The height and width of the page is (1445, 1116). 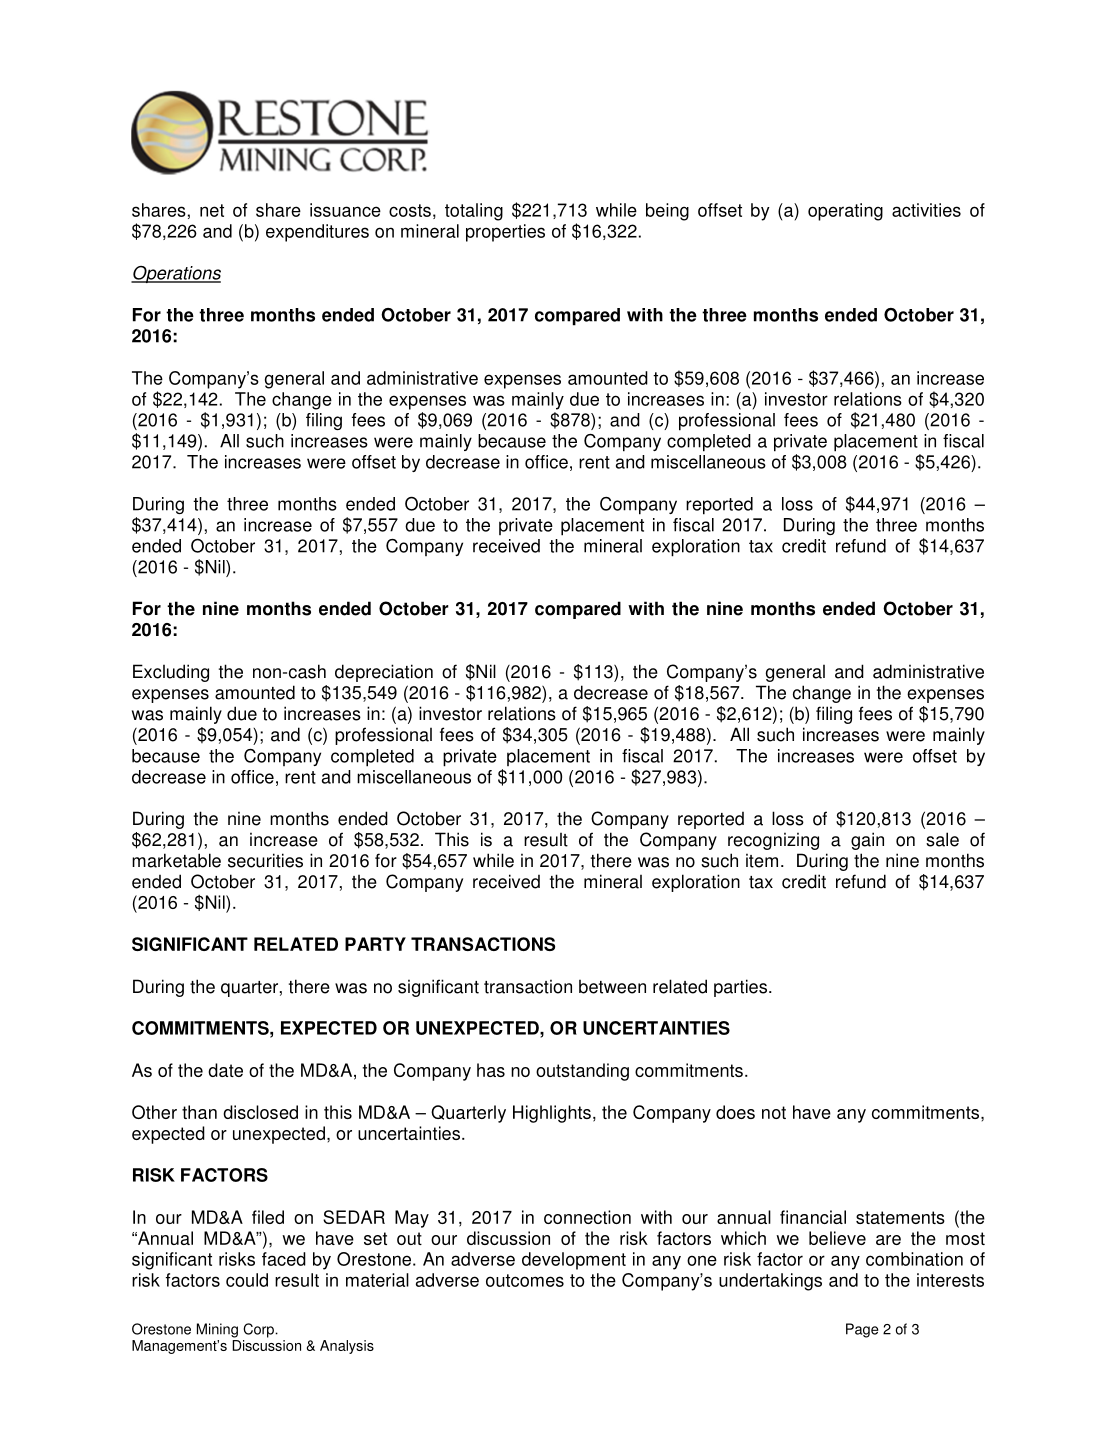 I want to click on net, so click(x=212, y=210).
